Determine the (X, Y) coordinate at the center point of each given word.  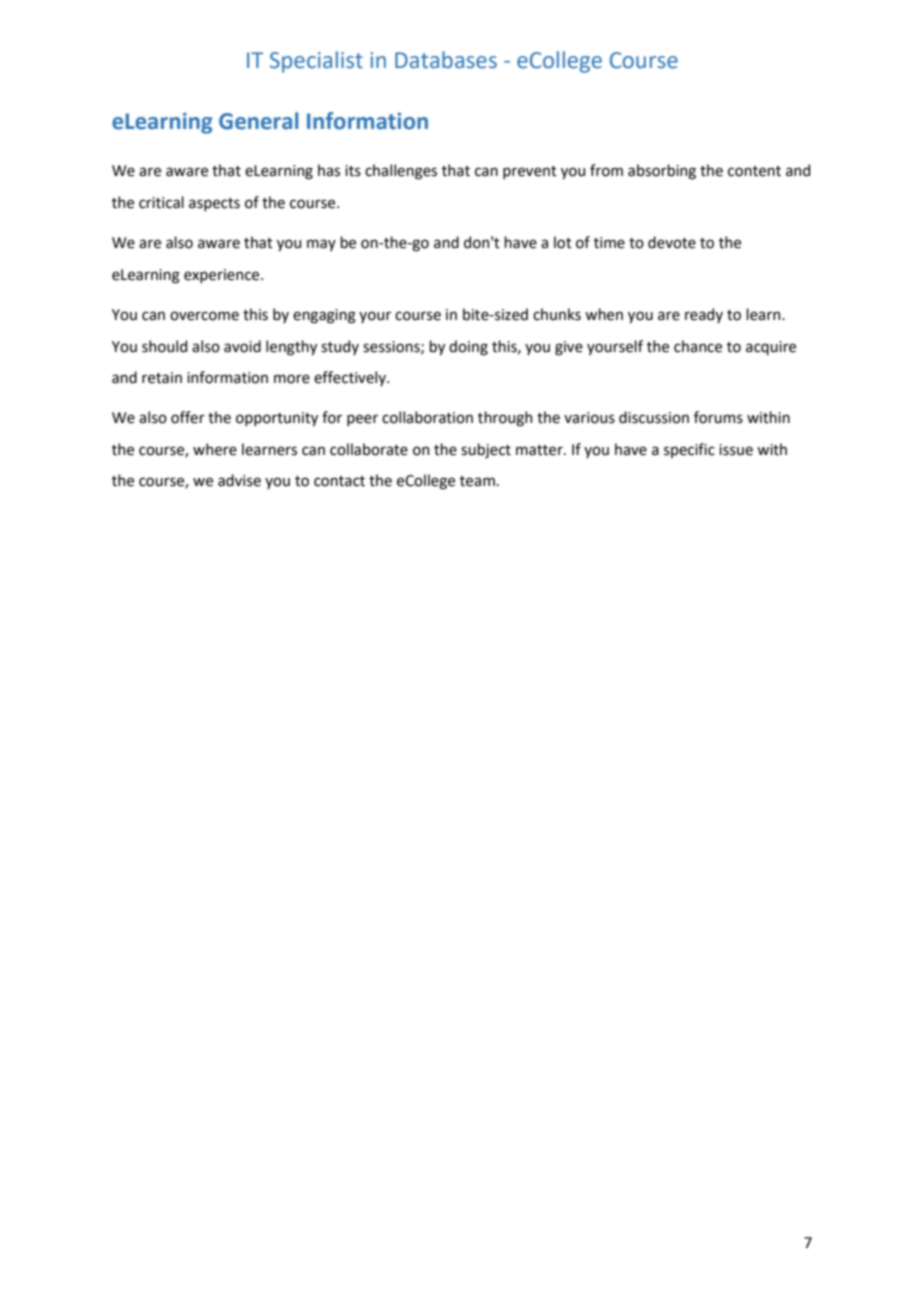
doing (468, 348)
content (754, 171)
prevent (530, 172)
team (477, 481)
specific (689, 450)
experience (223, 276)
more (292, 379)
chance (698, 346)
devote (672, 242)
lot (563, 242)
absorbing (662, 172)
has (329, 170)
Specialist (316, 62)
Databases (446, 60)
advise (239, 480)
